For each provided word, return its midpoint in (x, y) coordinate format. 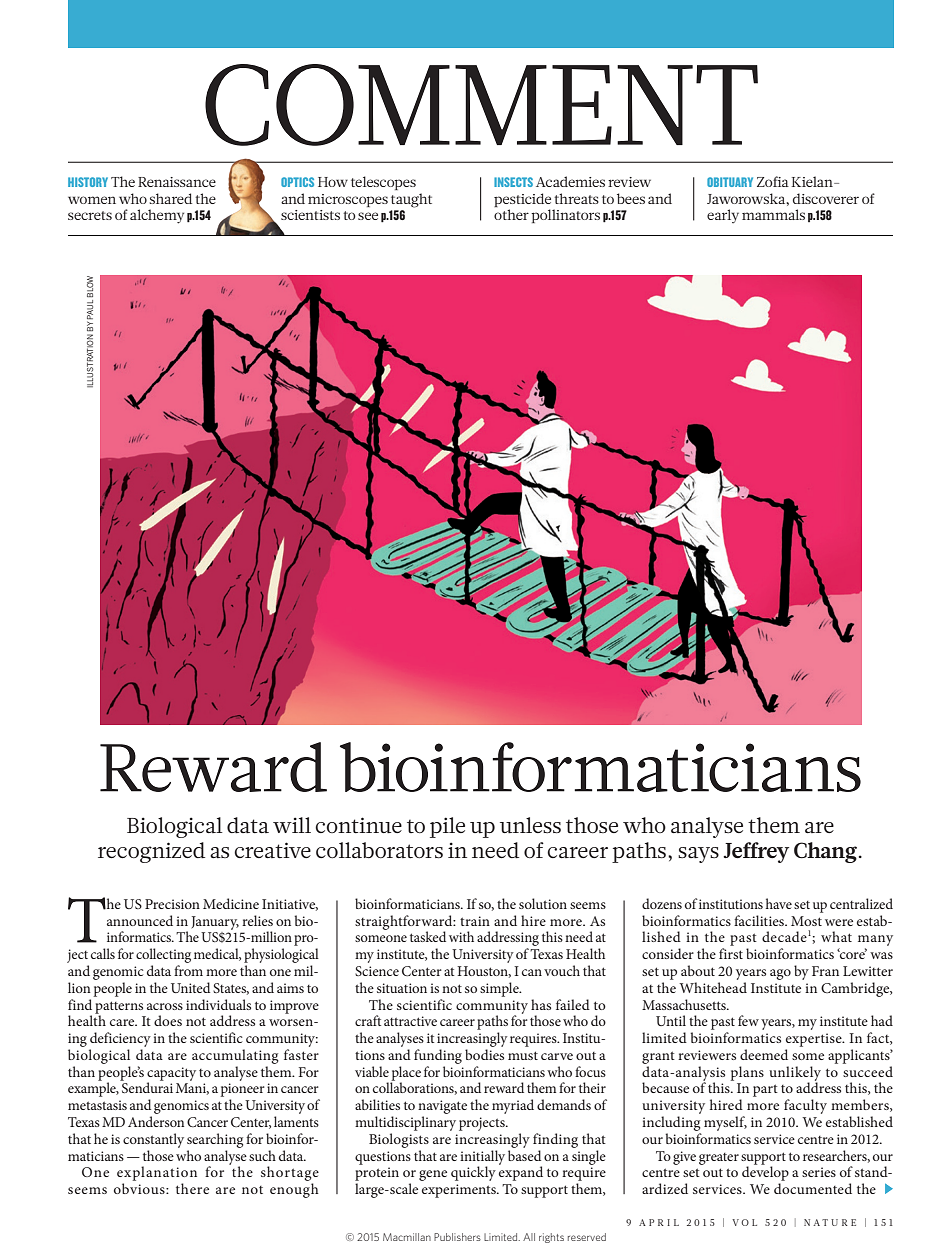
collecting (163, 955)
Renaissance (177, 182)
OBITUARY (730, 182)
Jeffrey (756, 852)
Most (806, 921)
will (292, 825)
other (511, 214)
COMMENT (481, 105)
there (192, 1188)
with (461, 936)
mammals (773, 214)
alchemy (157, 216)
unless (530, 825)
